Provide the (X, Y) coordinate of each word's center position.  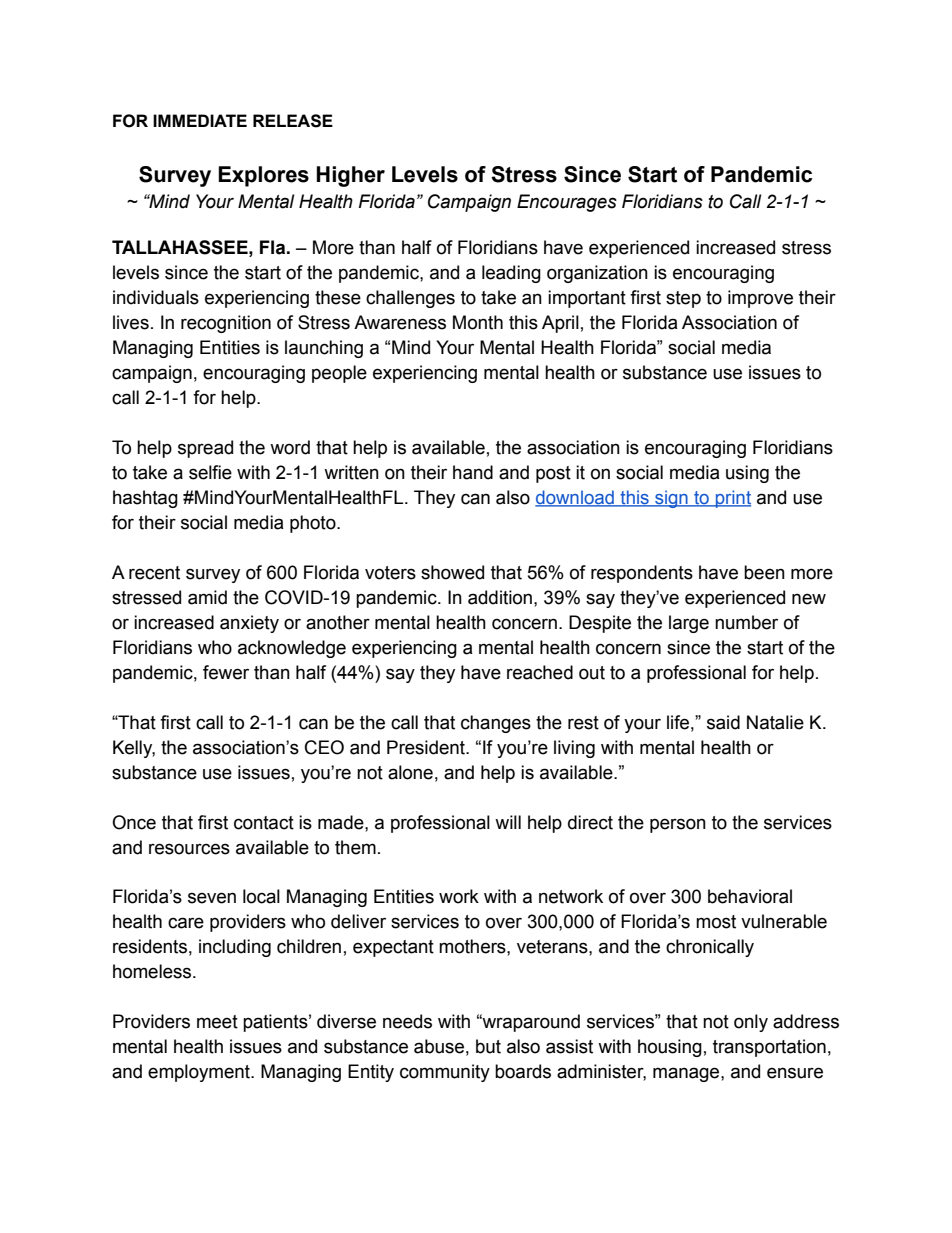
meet (217, 1022)
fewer (226, 672)
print (732, 499)
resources (189, 849)
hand (473, 472)
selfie (210, 472)
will (508, 822)
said (723, 722)
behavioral (750, 896)
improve (760, 299)
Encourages (567, 203)
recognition (226, 324)
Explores (263, 176)
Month (478, 322)
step (683, 299)
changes (496, 724)
